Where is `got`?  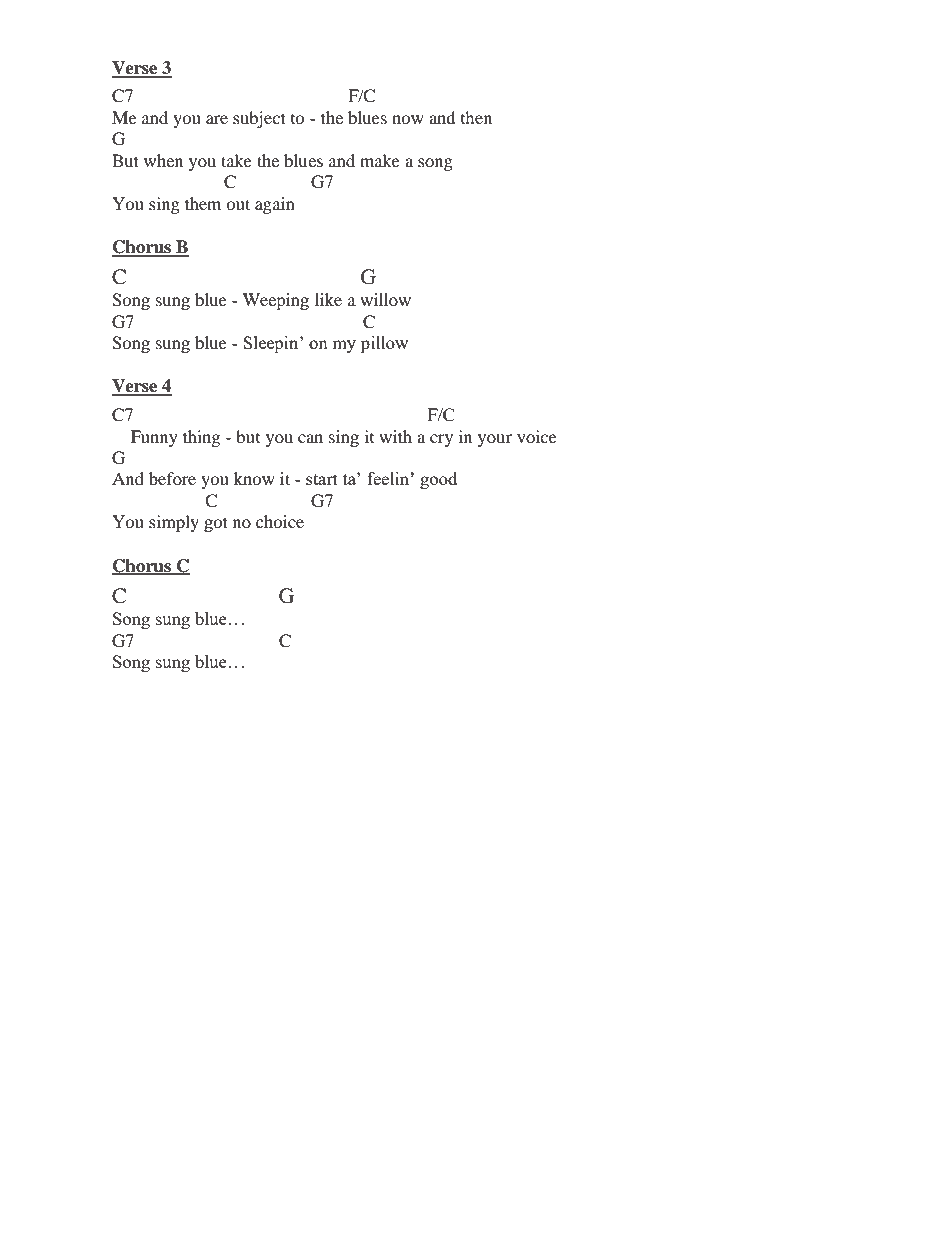 got is located at coordinates (216, 524).
